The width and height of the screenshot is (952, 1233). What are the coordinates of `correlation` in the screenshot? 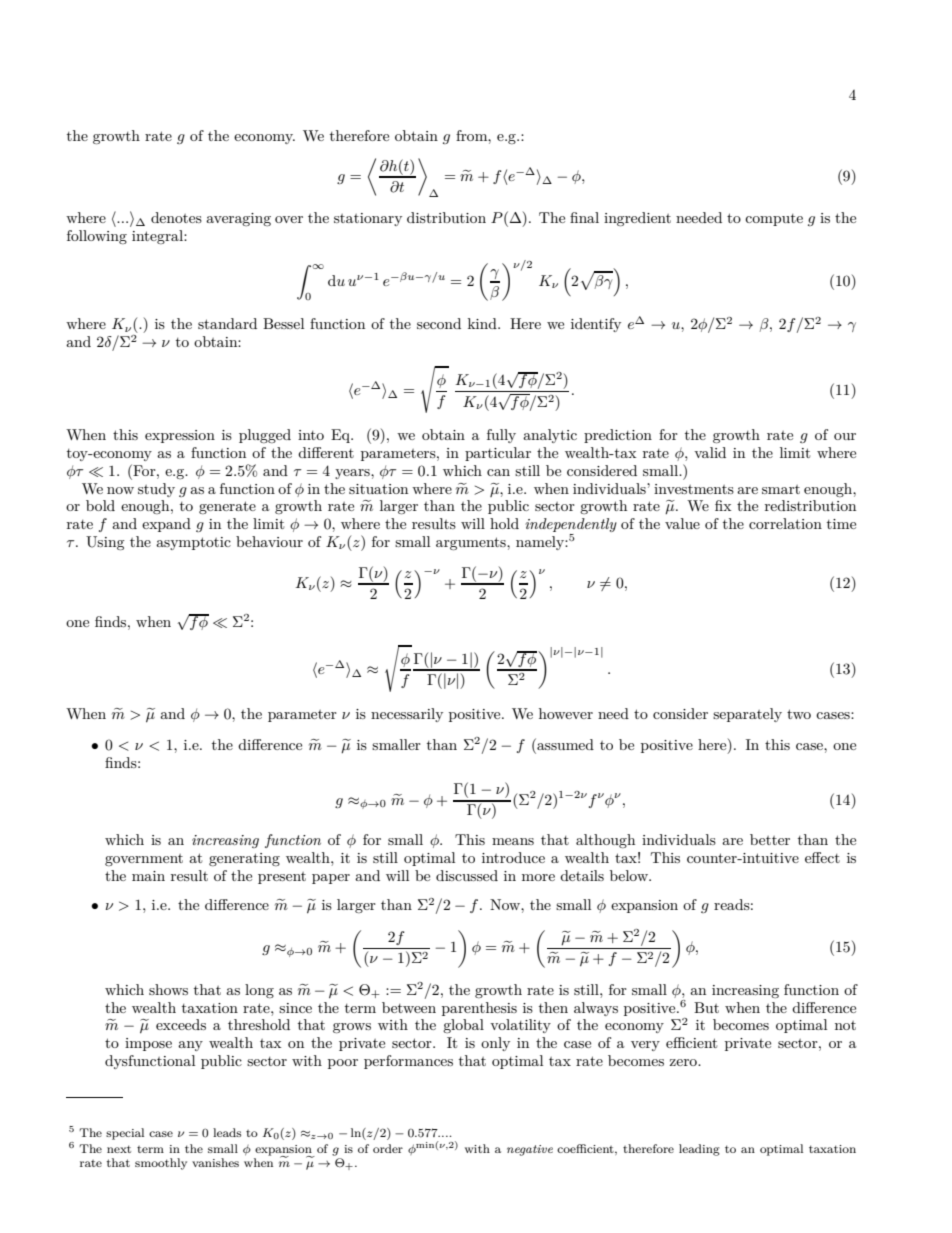 It's located at (785, 523).
